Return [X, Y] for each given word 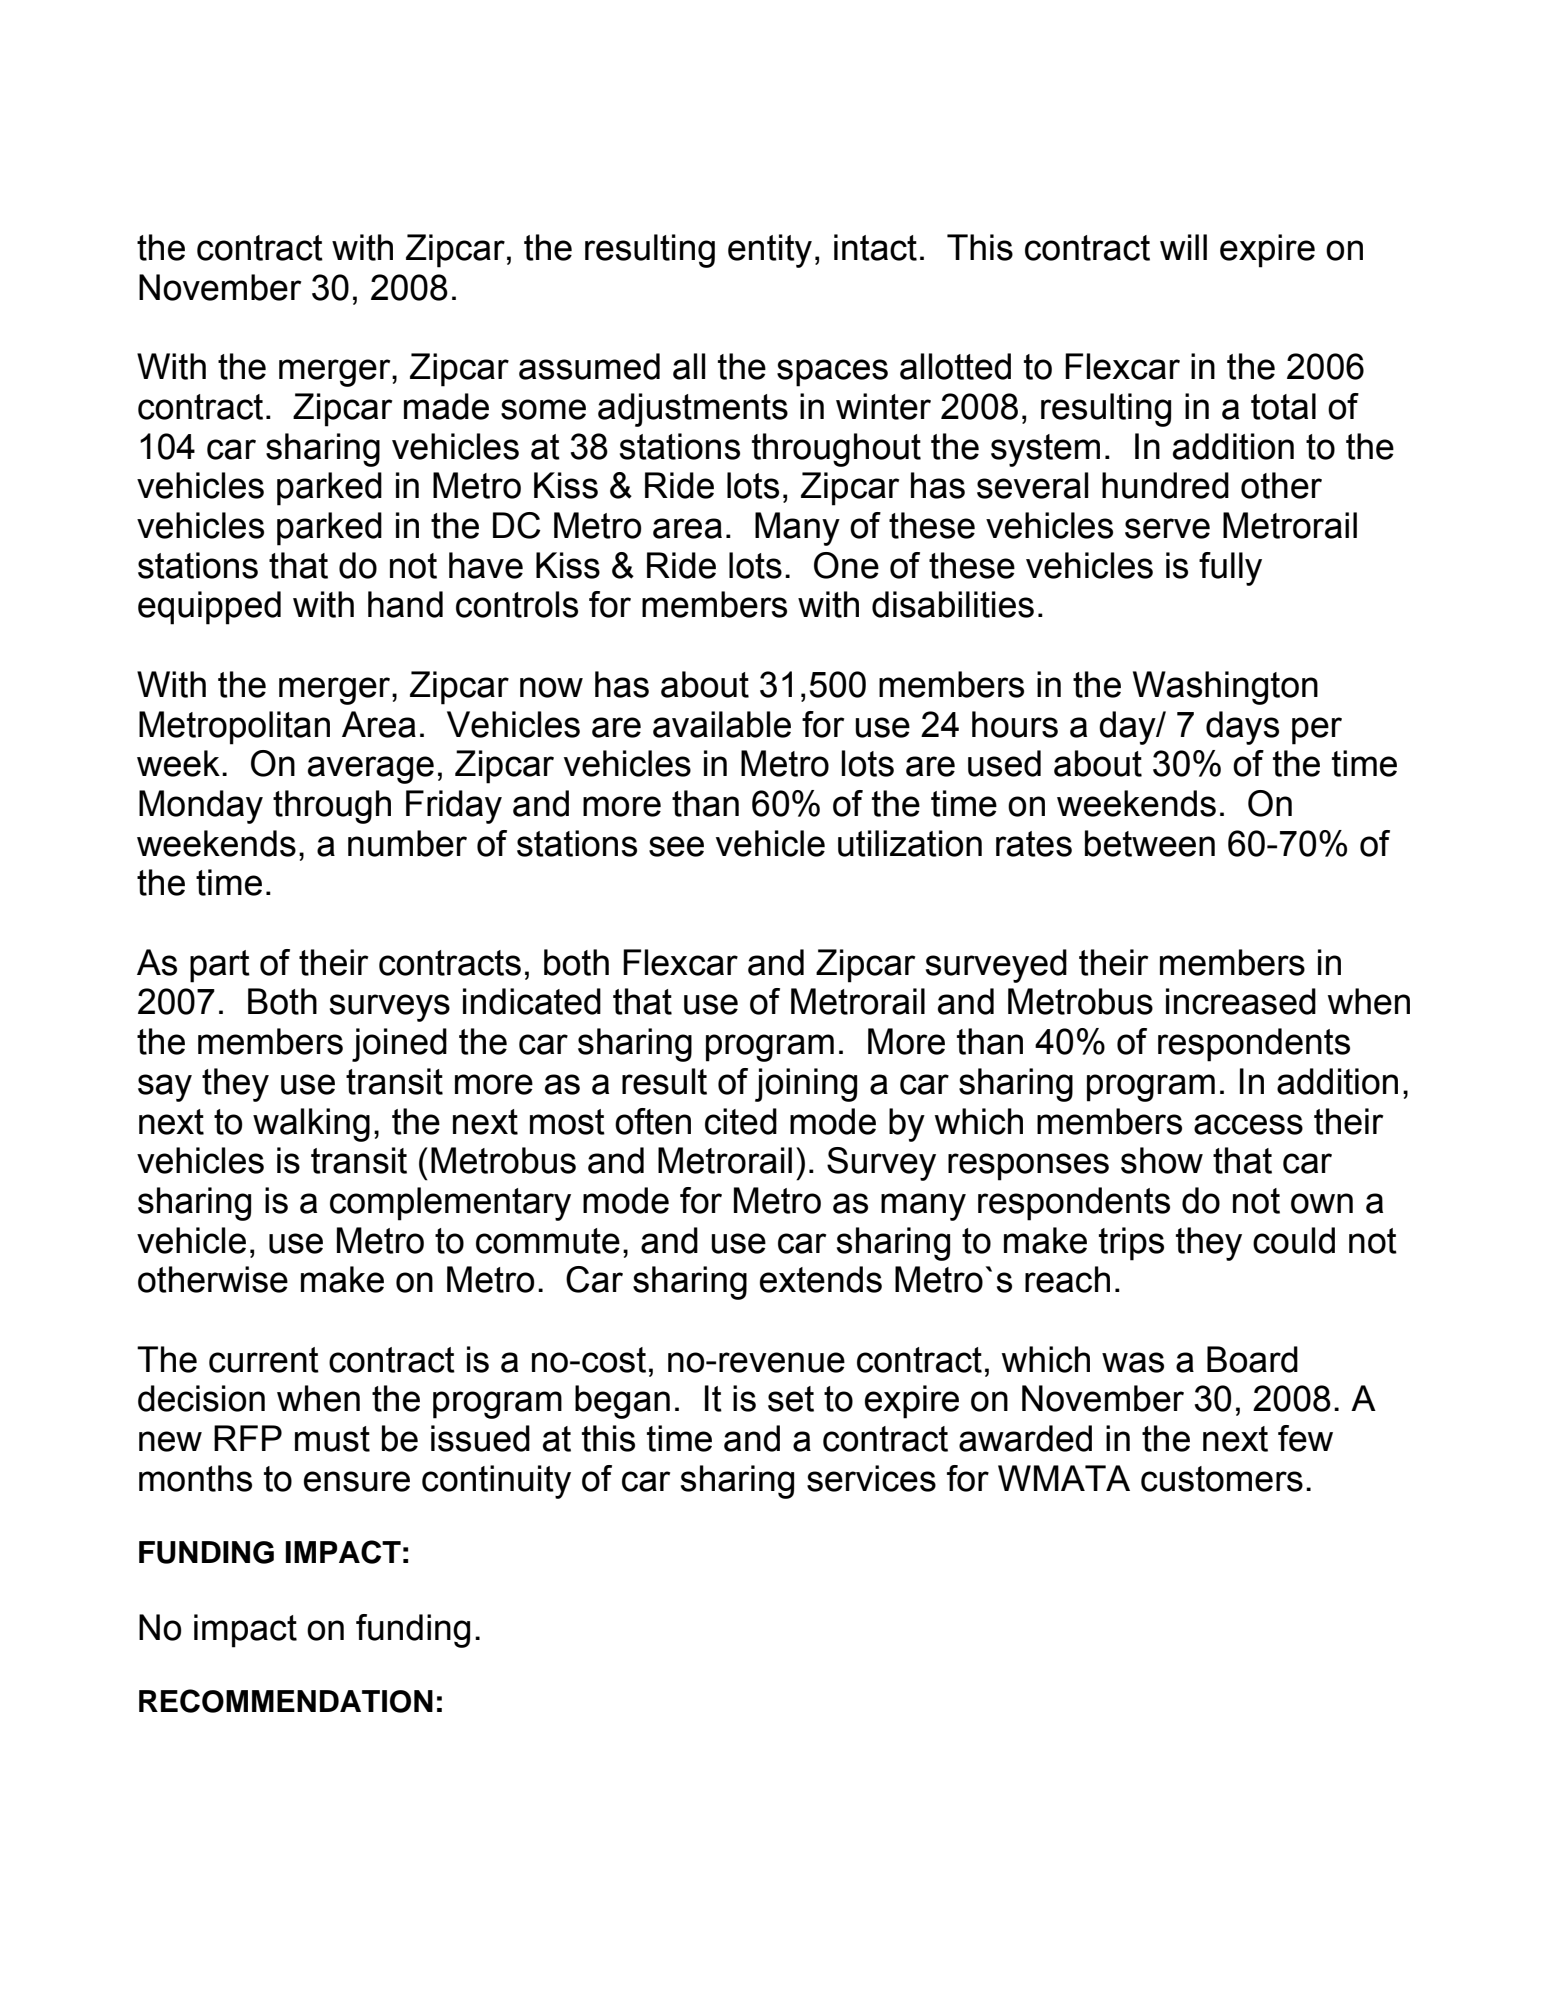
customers [1222, 1479]
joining [806, 1085]
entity [770, 251]
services [871, 1478]
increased [1241, 1001]
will [1183, 247]
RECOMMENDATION [286, 1701]
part [220, 966]
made [446, 406]
